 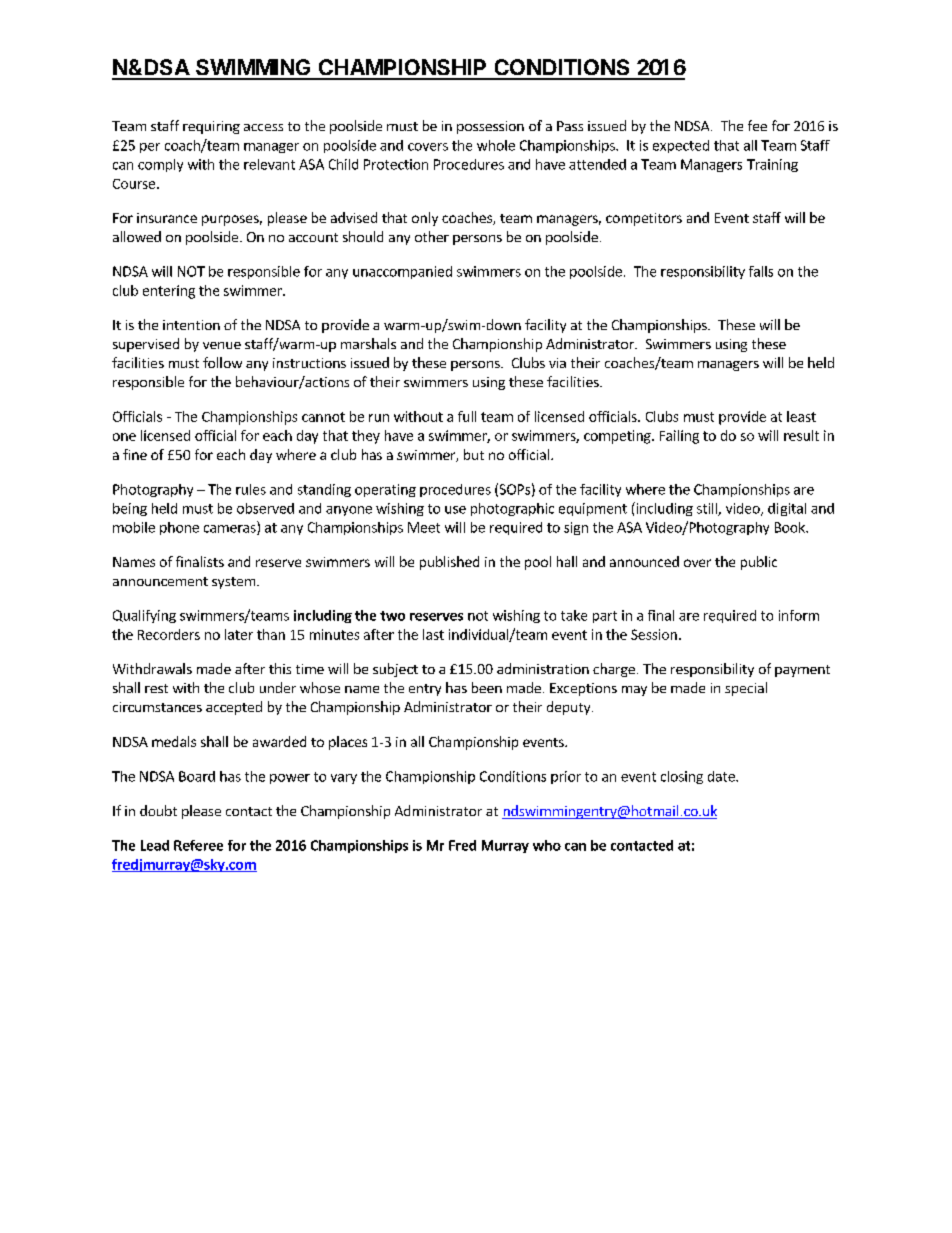 I want to click on still, so click(x=708, y=509).
